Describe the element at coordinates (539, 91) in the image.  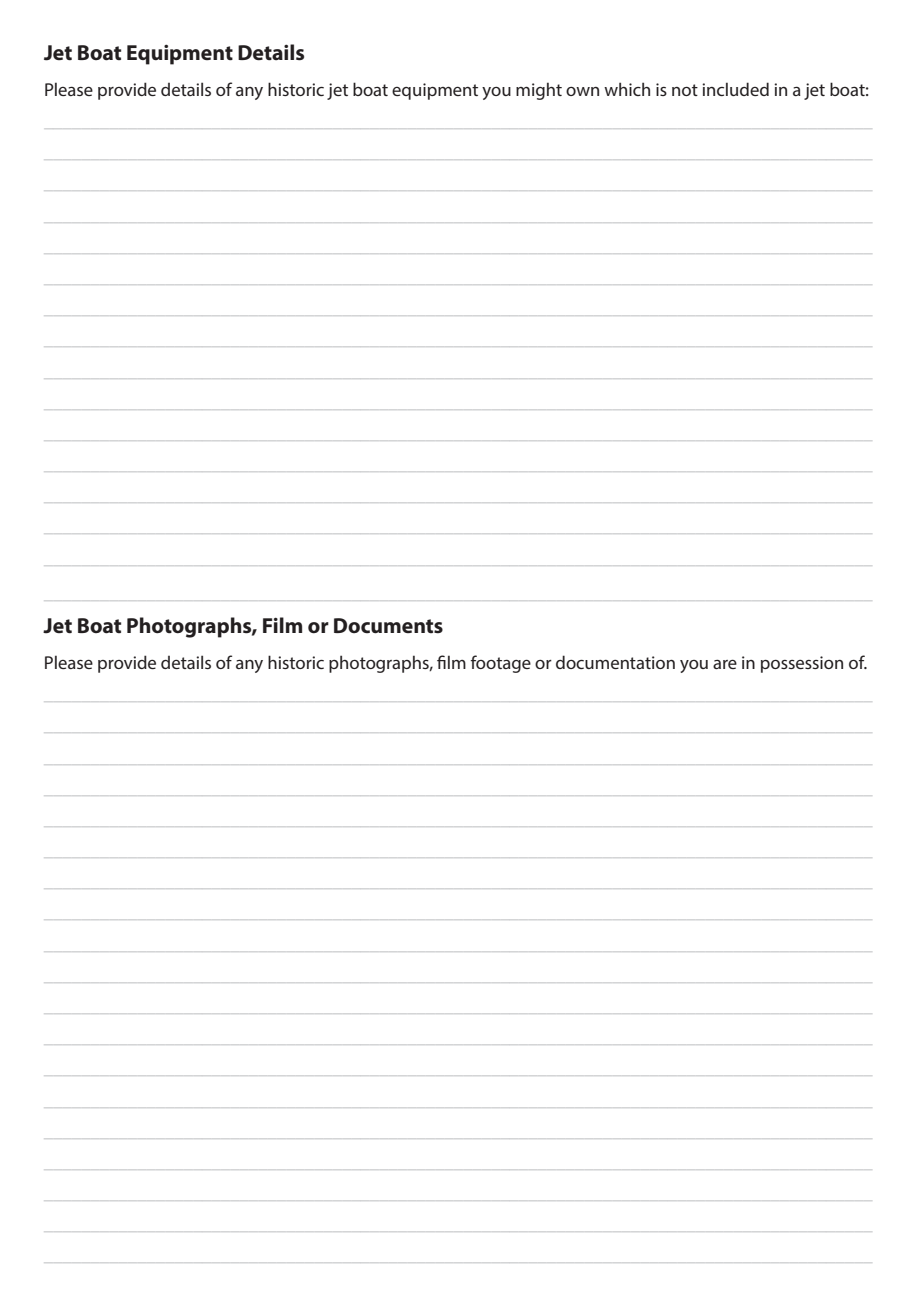
I see `might` at that location.
